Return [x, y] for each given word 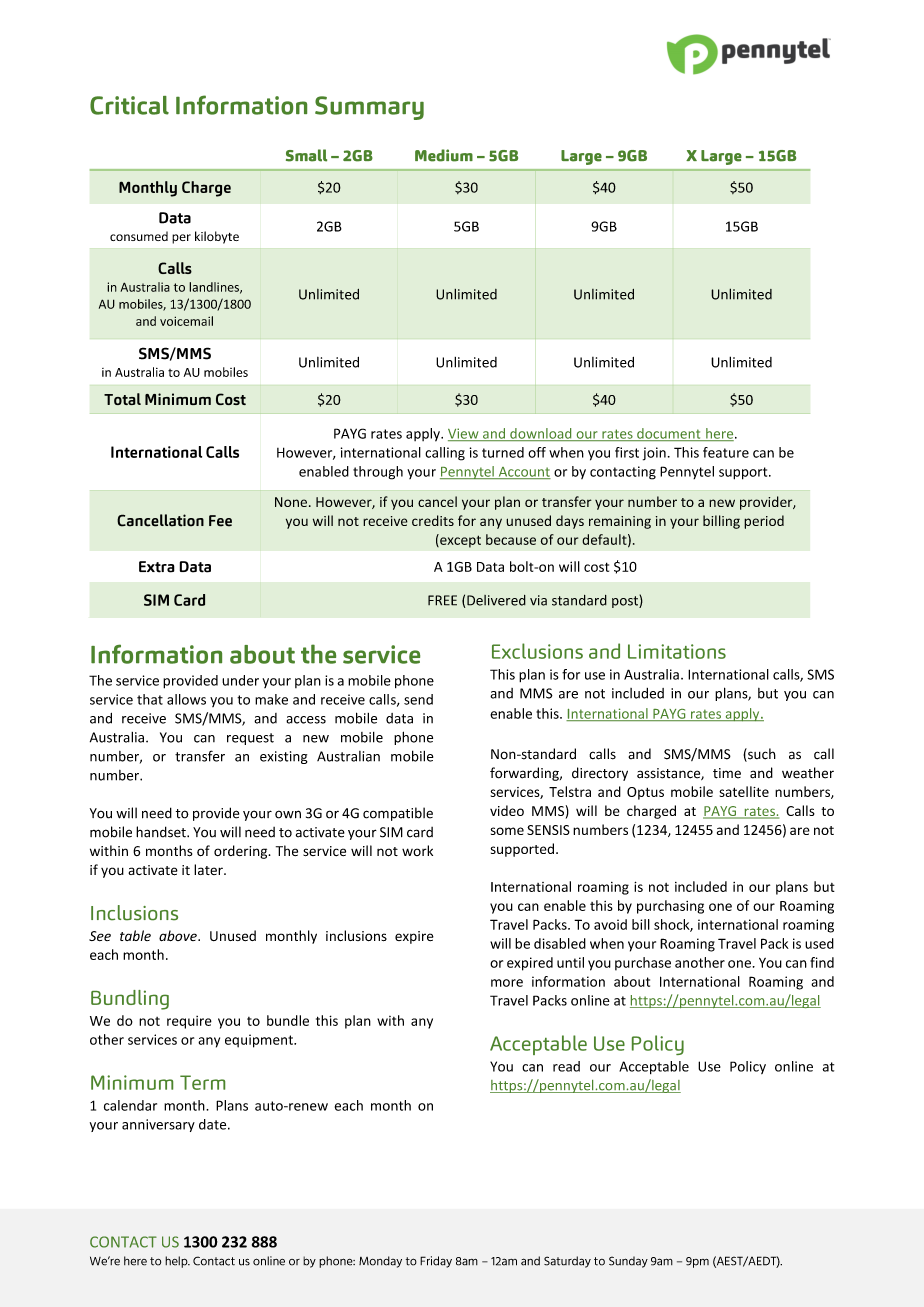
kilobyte [217, 237]
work [417, 850]
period [764, 522]
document [669, 434]
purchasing [670, 907]
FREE [442, 600]
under [240, 680]
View [464, 434]
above [179, 935]
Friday [436, 1262]
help [177, 1262]
